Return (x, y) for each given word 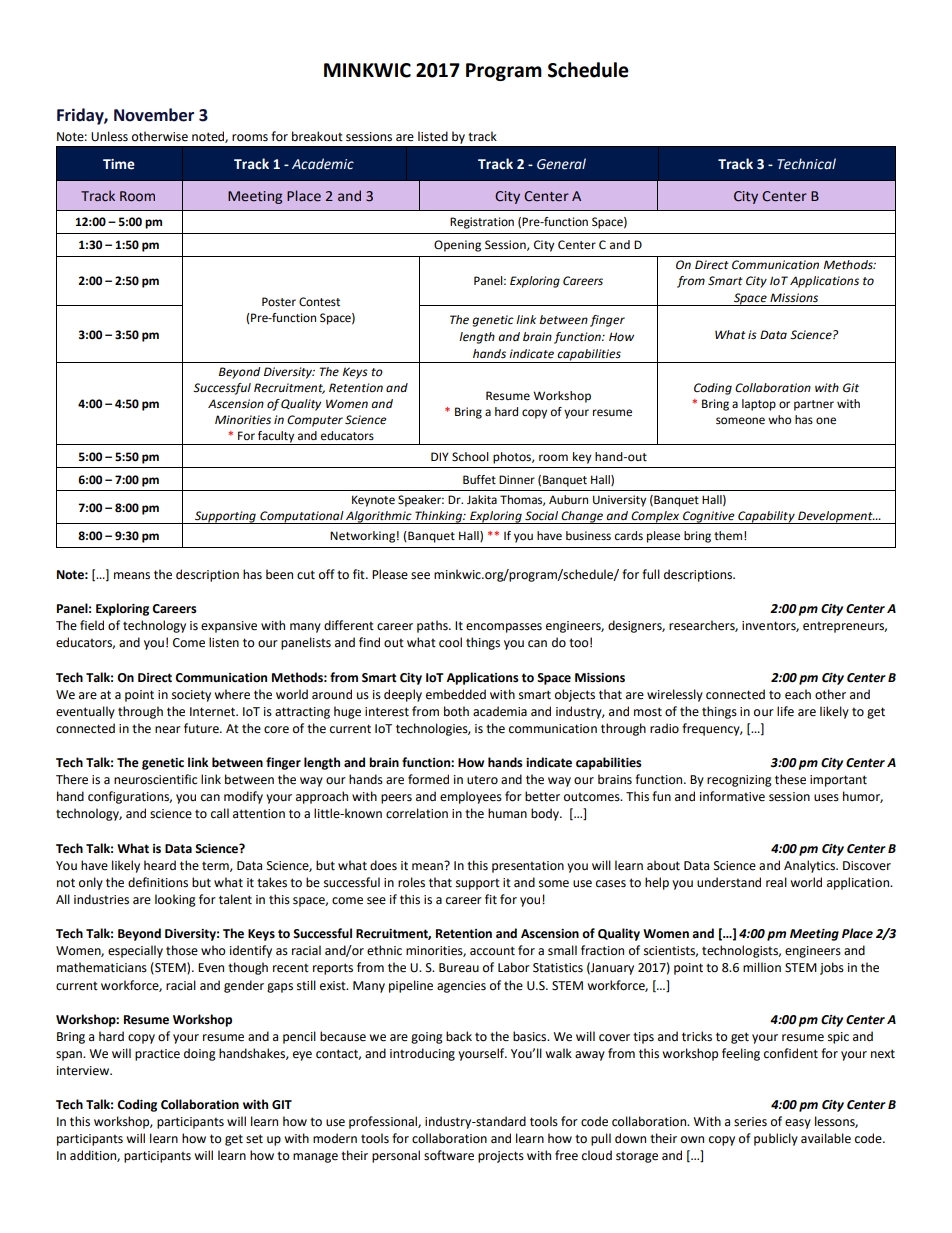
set (254, 1139)
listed (433, 136)
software (449, 1155)
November (154, 115)
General (561, 164)
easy (798, 1124)
